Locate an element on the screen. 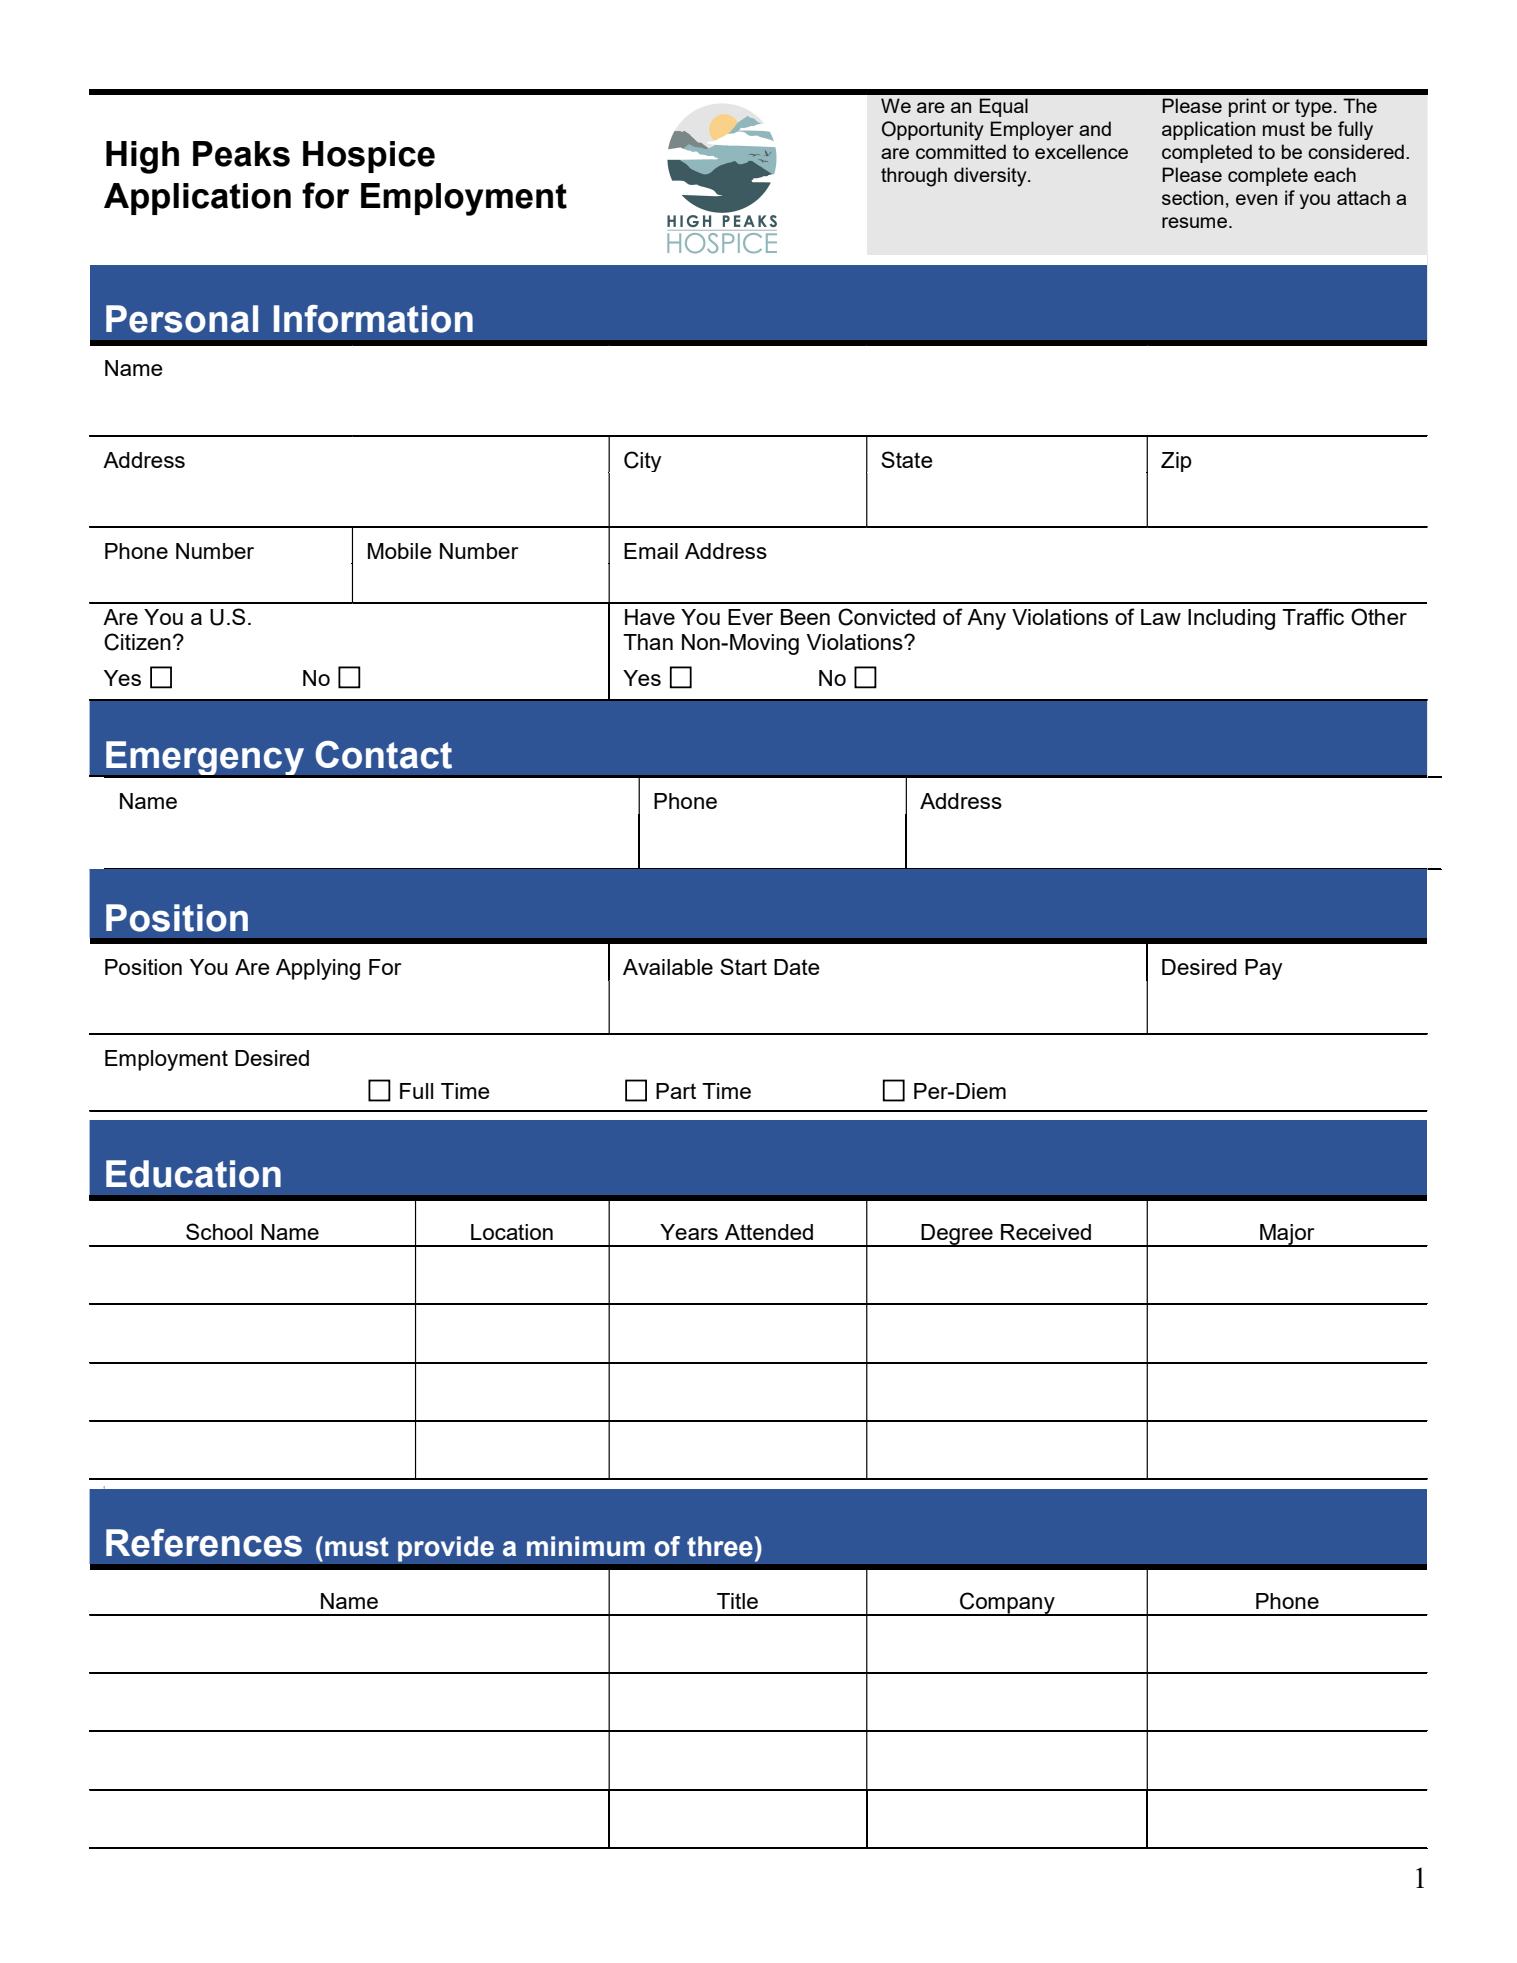  Applying is located at coordinates (318, 969).
